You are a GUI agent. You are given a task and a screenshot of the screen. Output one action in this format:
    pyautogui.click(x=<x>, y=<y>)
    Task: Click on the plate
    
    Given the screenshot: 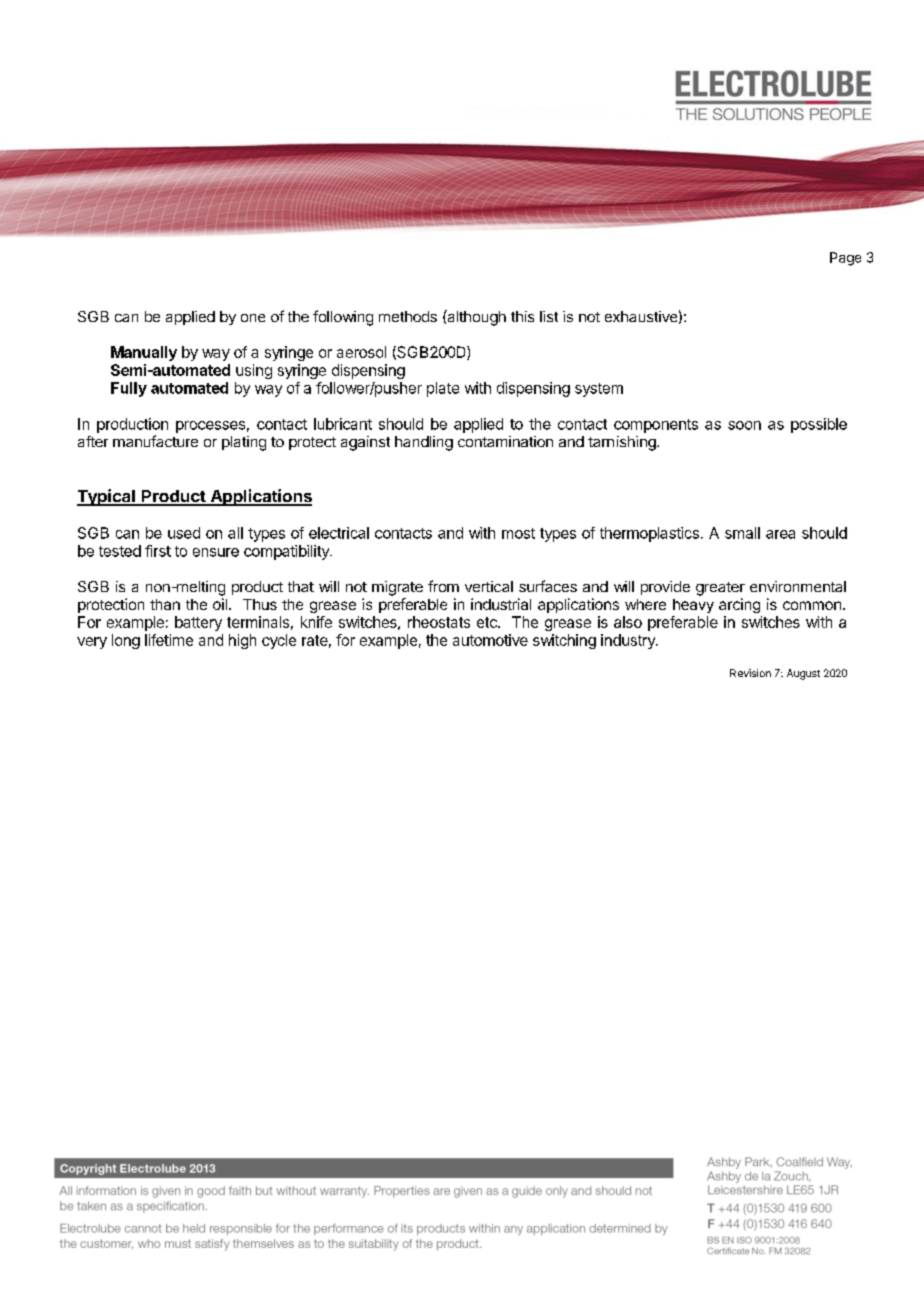 What is the action you would take?
    pyautogui.click(x=443, y=389)
